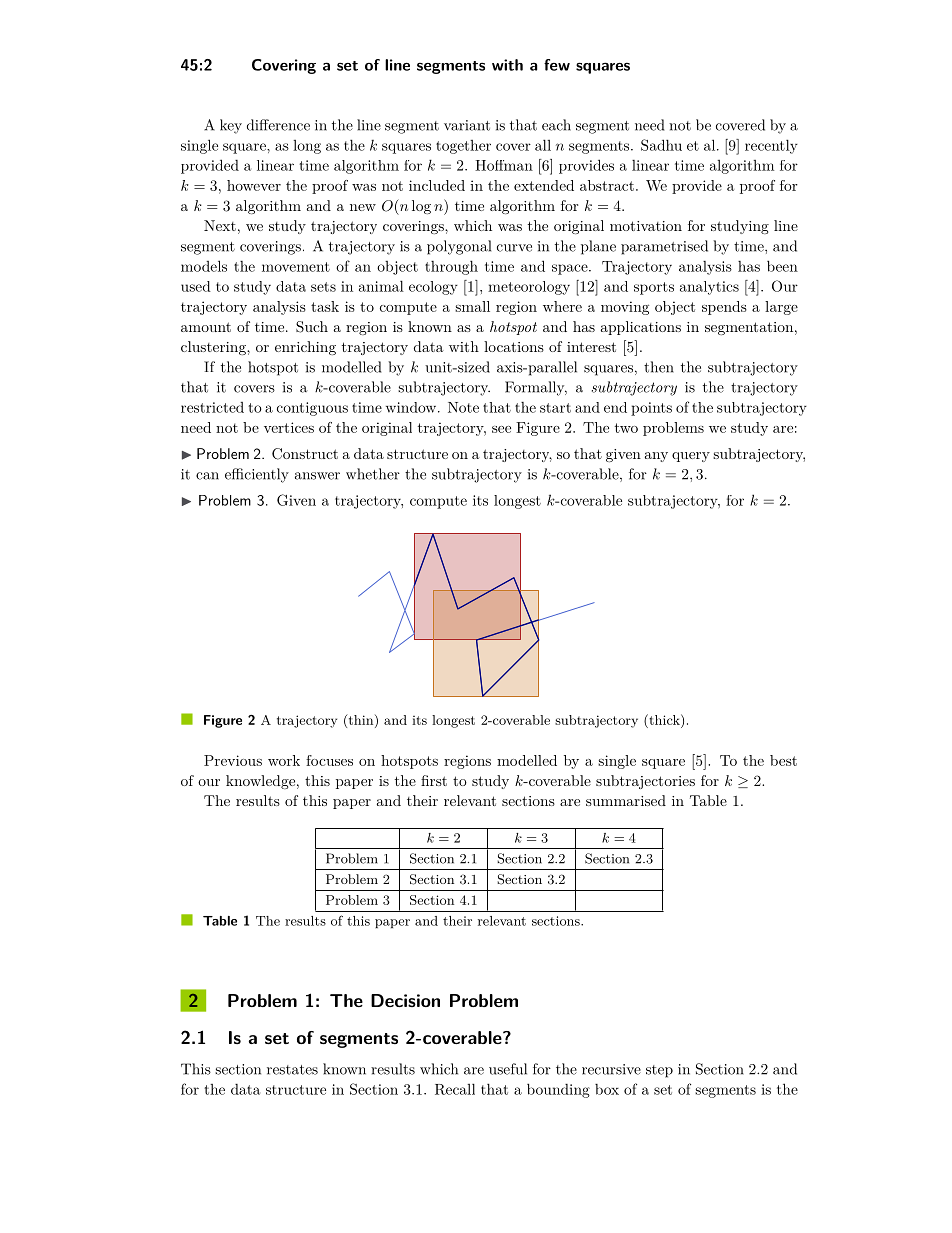 The image size is (952, 1233). What do you see at coordinates (467, 125) in the screenshot?
I see `variant` at bounding box center [467, 125].
